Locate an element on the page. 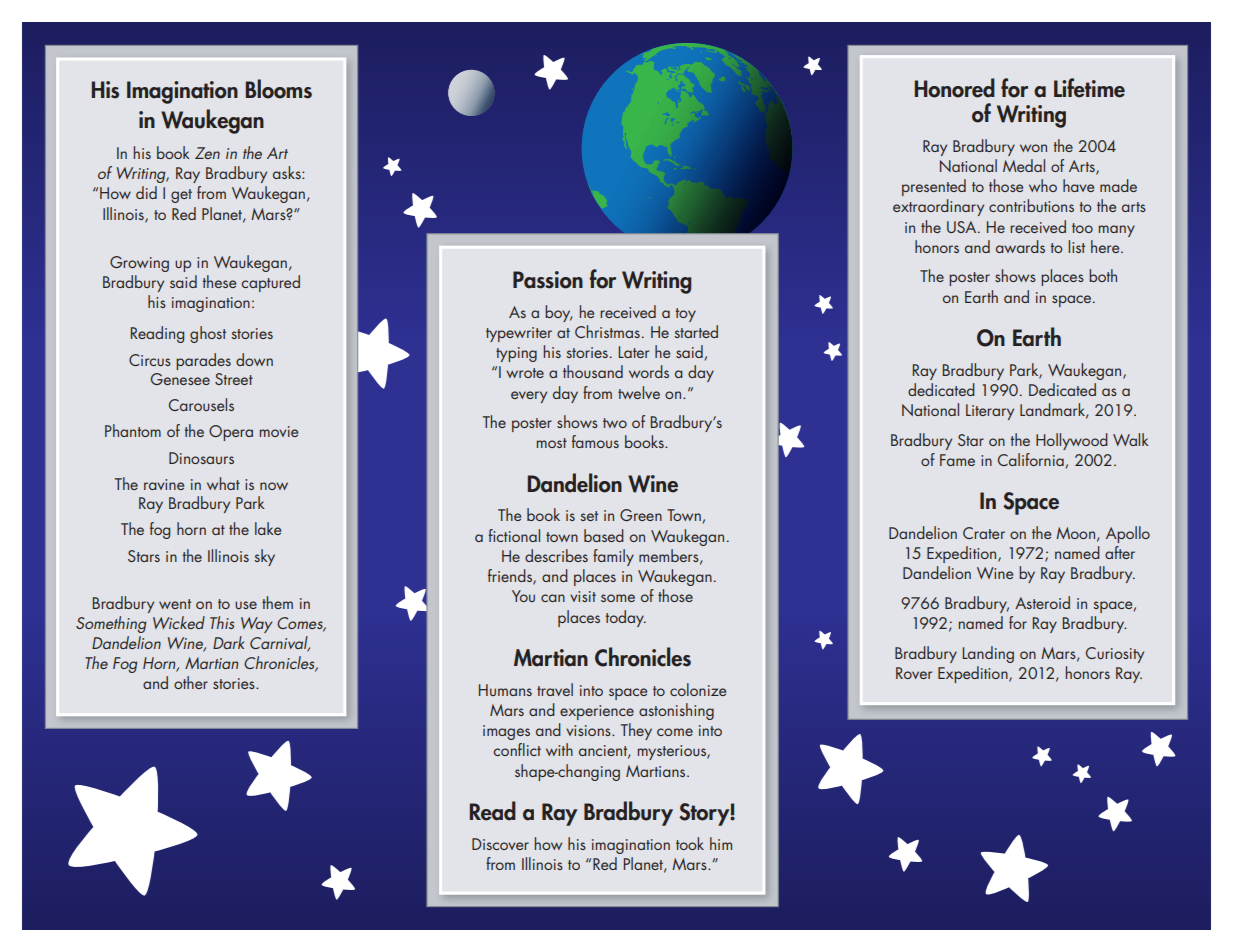 This image has height=952, width=1233. what is located at coordinates (223, 483).
